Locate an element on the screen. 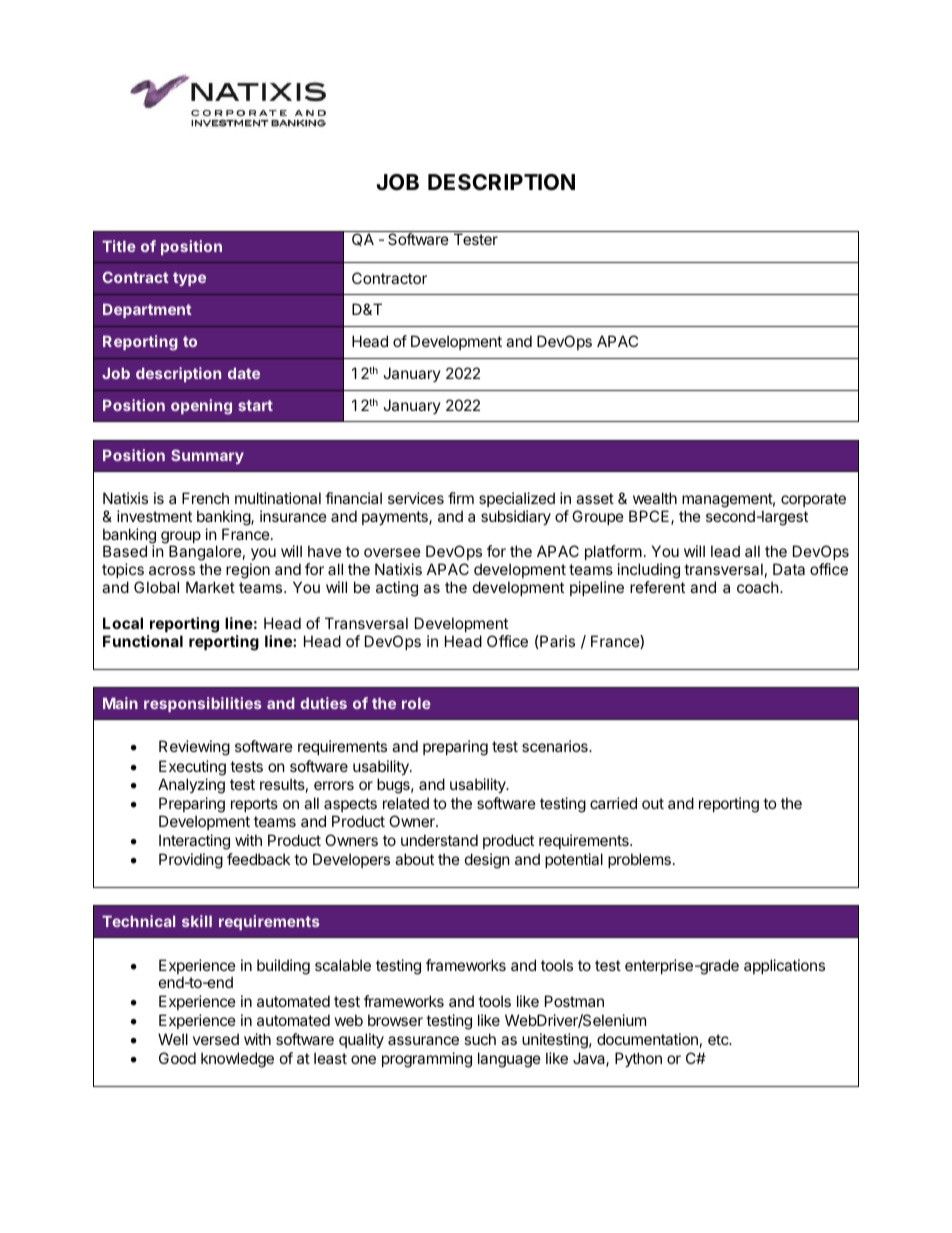  coach is located at coordinates (758, 587).
